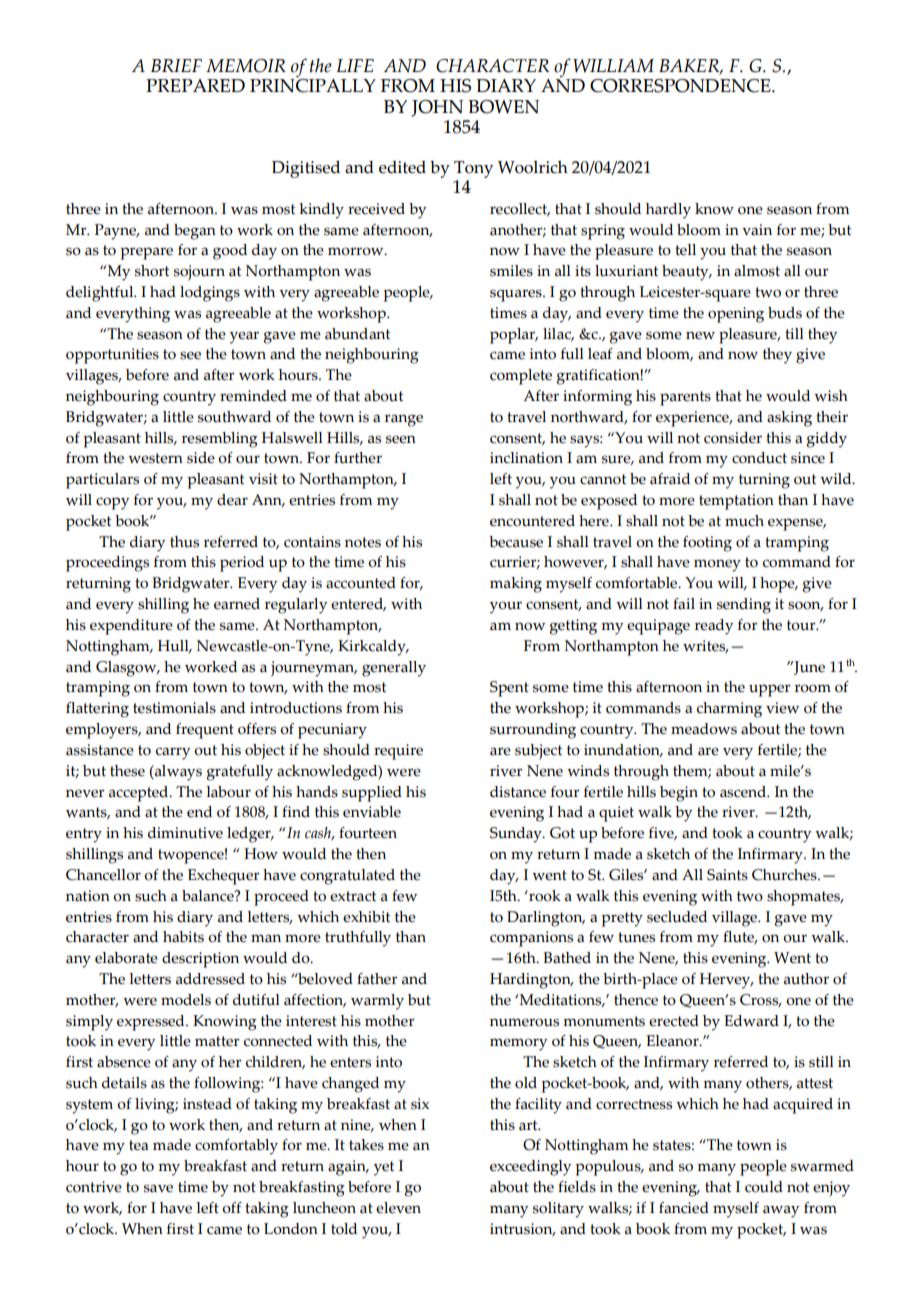 Image resolution: width=924 pixels, height=1308 pixels. Describe the element at coordinates (401, 439) in the page. I see `seen` at that location.
